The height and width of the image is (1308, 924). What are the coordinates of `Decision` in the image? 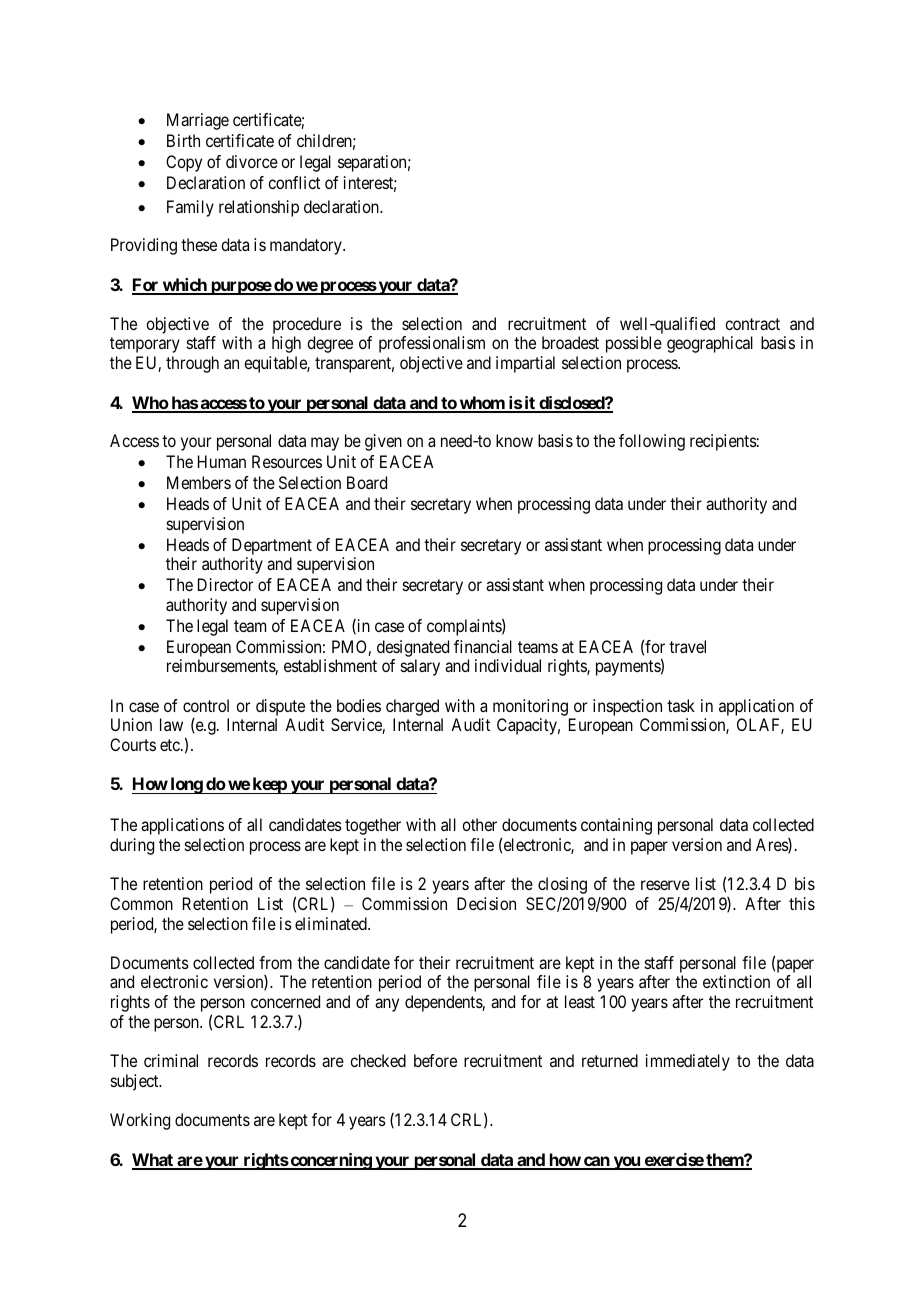 It's located at (486, 903).
